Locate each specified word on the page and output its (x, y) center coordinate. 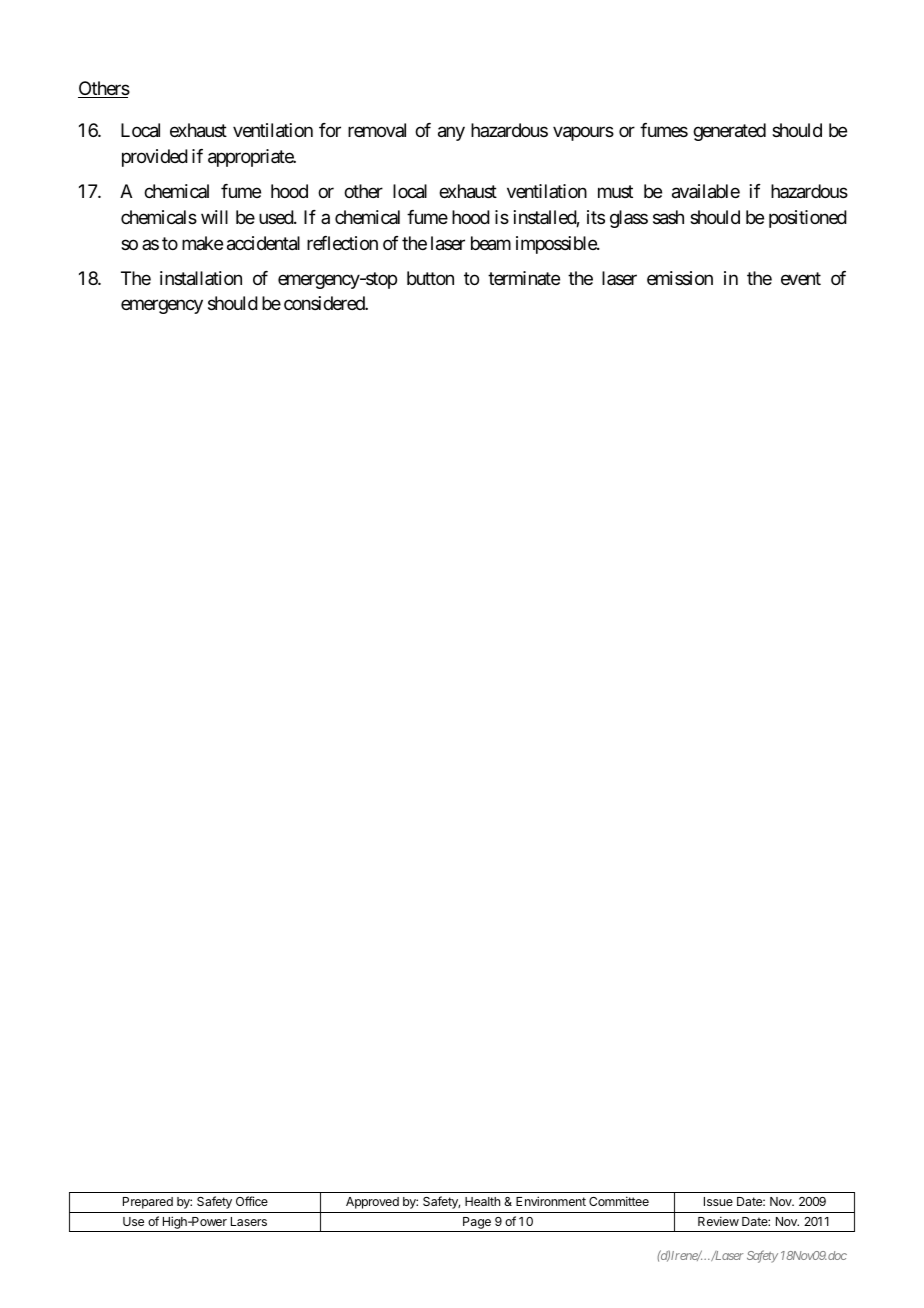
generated (729, 132)
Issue (718, 1201)
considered (325, 303)
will (214, 217)
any (451, 134)
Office (252, 1201)
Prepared (148, 1203)
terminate (524, 278)
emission (680, 278)
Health (482, 1201)
